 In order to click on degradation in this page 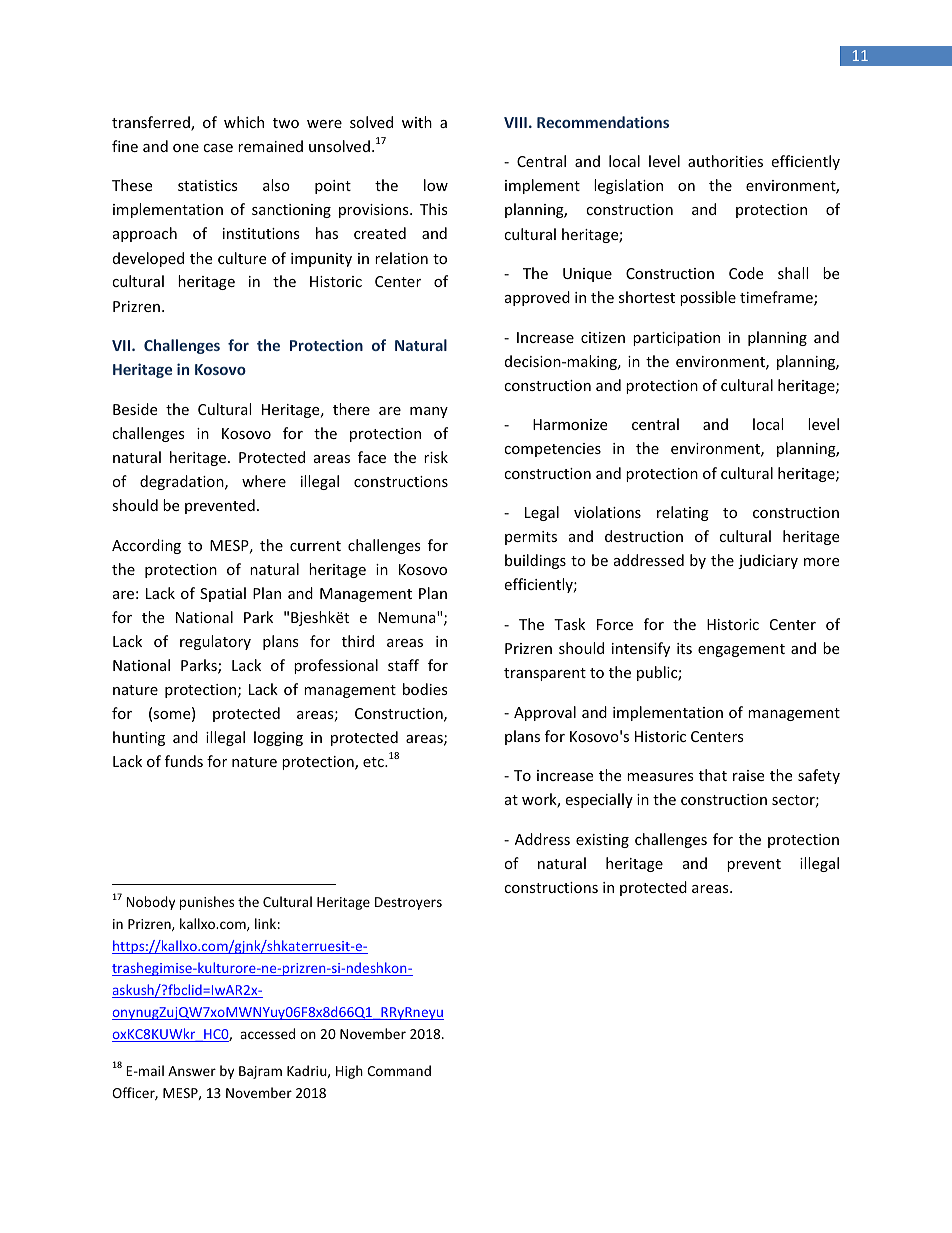, I will do `click(183, 482)`.
